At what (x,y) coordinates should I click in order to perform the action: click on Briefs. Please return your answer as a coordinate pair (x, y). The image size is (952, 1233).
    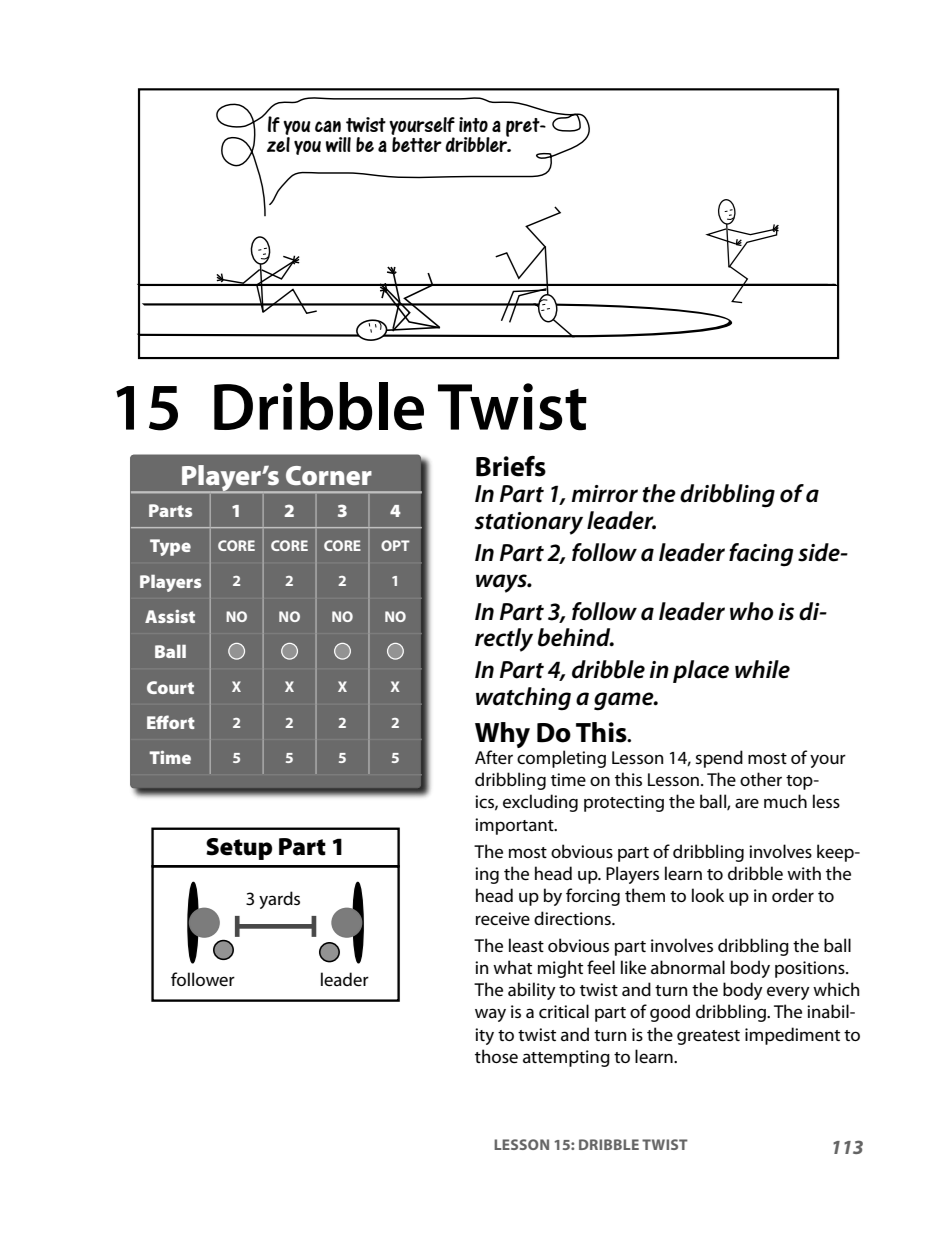
    Looking at the image, I should click on (511, 466).
